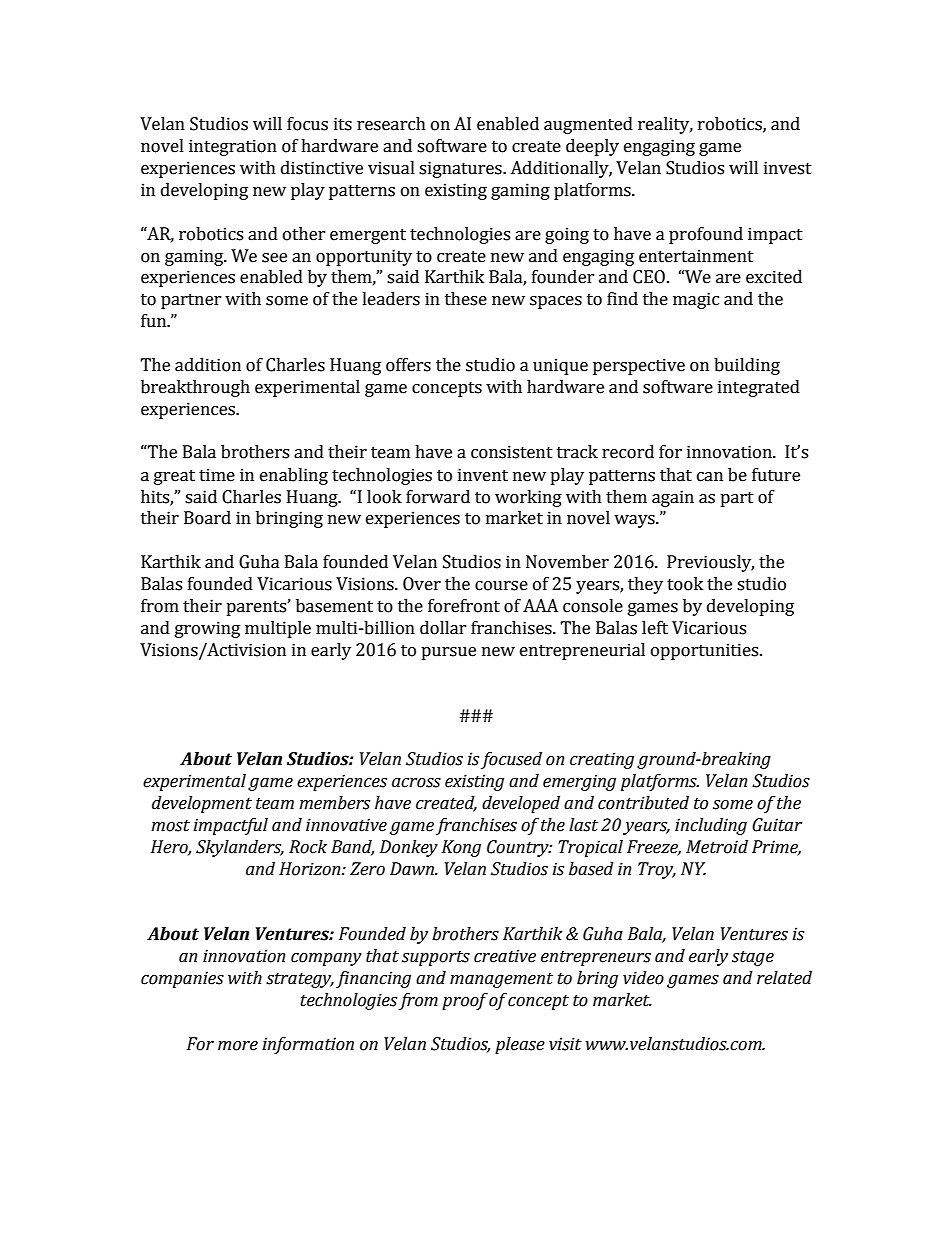 This image has height=1233, width=952. Describe the element at coordinates (233, 147) in the image. I see `integration` at that location.
